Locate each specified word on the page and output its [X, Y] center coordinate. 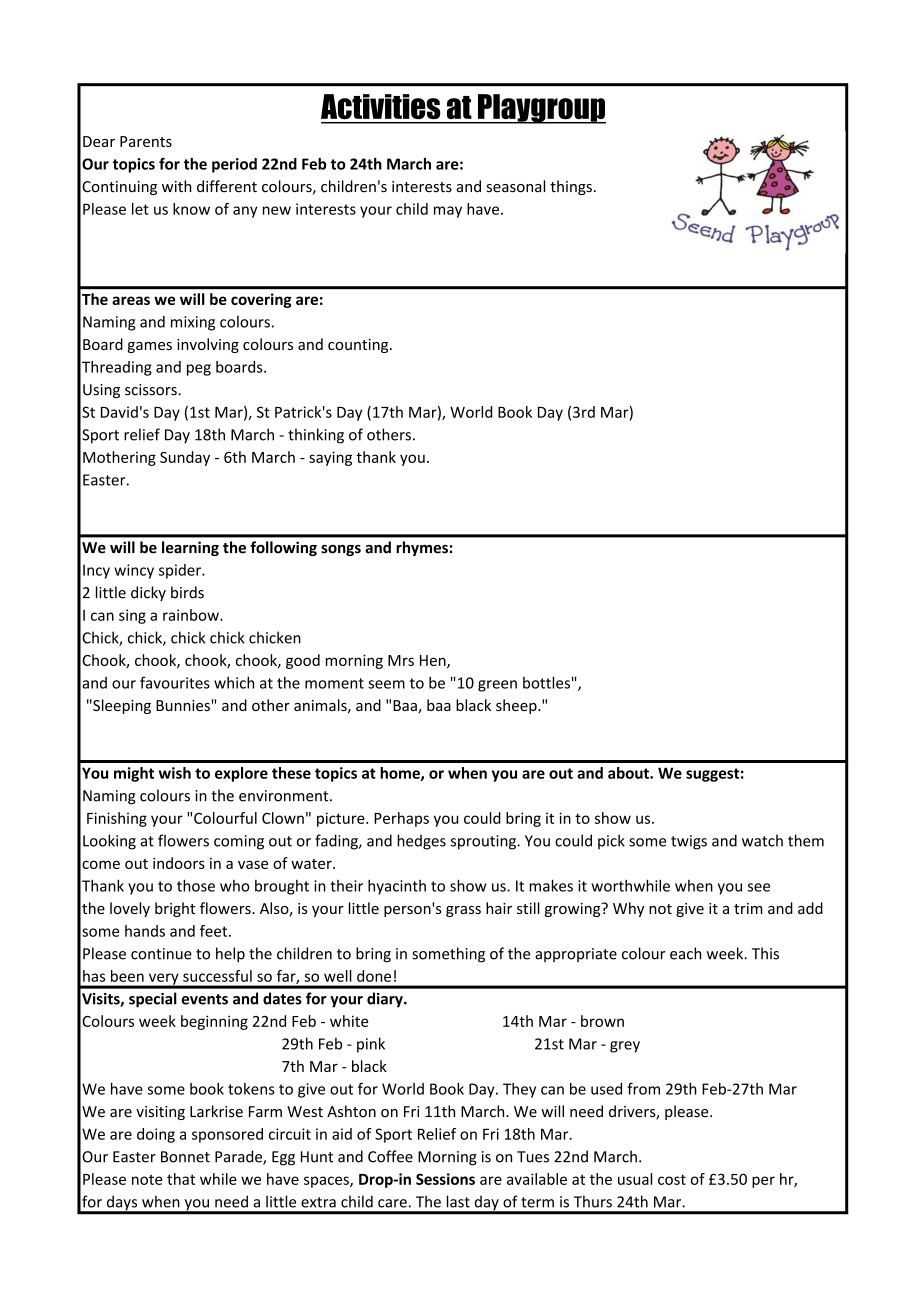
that [181, 1179]
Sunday [185, 458]
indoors [179, 863]
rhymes [422, 548]
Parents [146, 141]
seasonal [516, 186]
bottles [546, 682]
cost [672, 1179]
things [571, 187]
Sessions [445, 1179]
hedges [421, 842]
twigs [689, 842]
